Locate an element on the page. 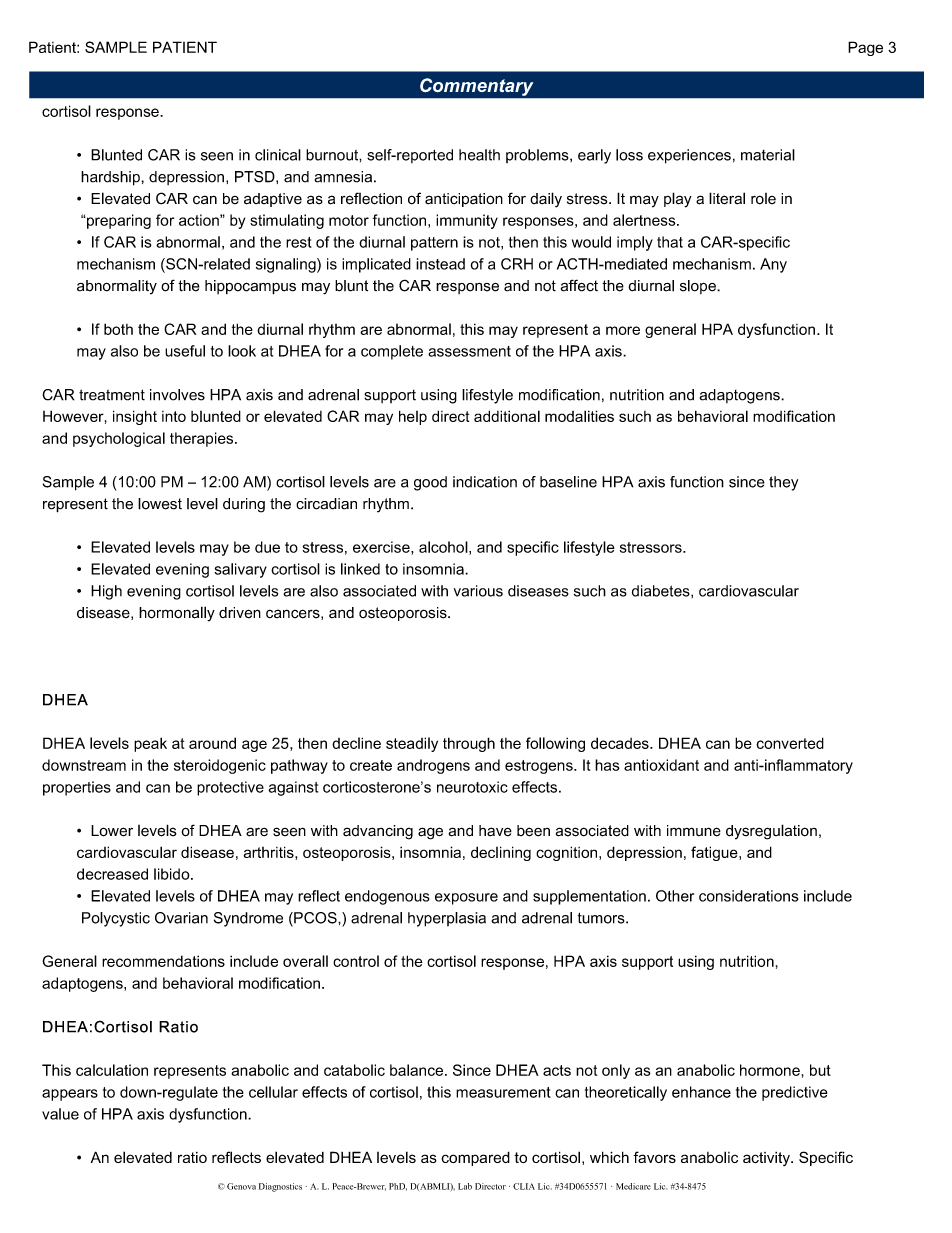  value is located at coordinates (60, 1114).
